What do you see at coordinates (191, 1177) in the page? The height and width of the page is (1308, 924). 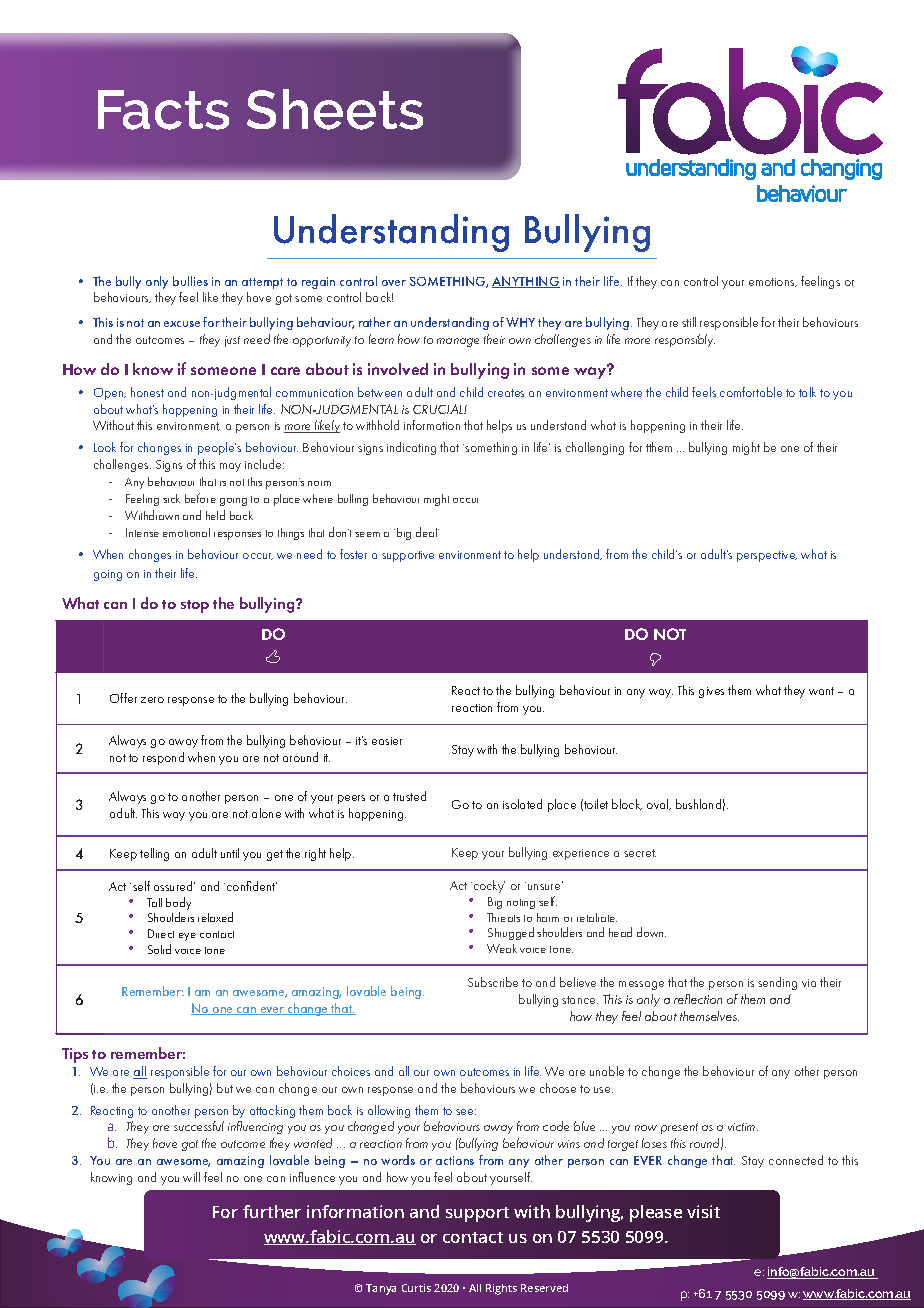 I see `will` at bounding box center [191, 1177].
